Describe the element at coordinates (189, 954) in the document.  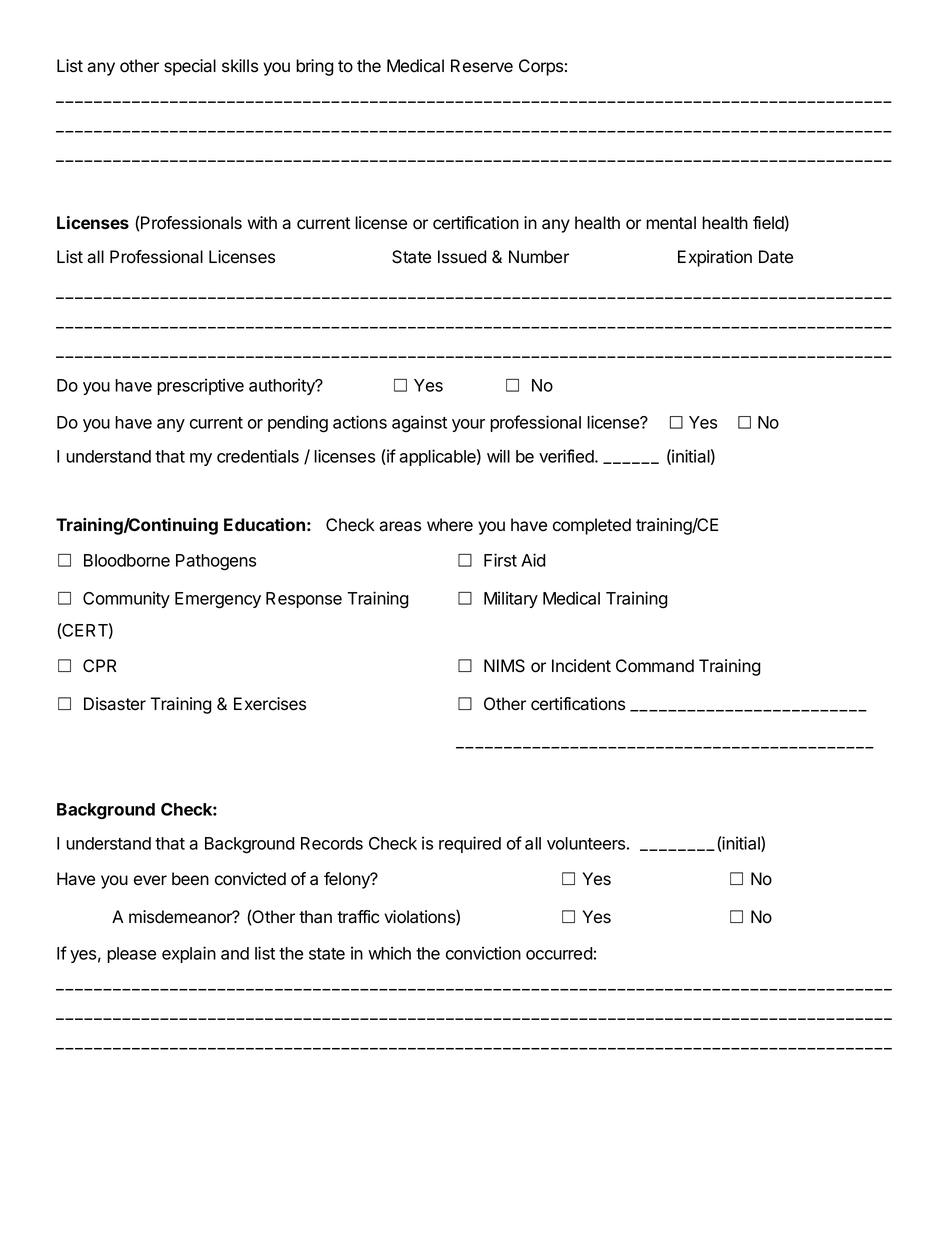
I see `explain` at that location.
